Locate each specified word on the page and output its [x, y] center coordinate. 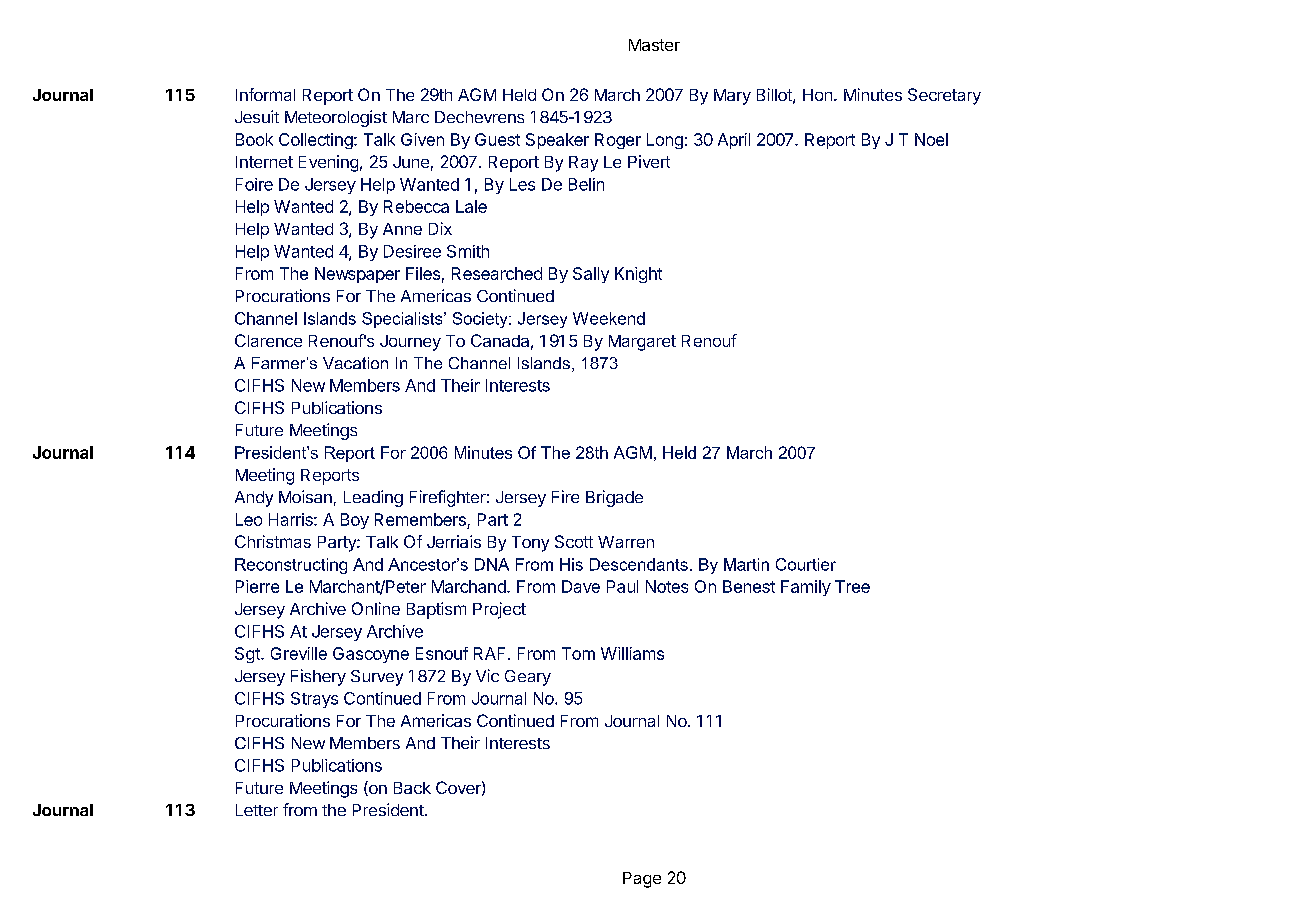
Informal [265, 94]
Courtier [806, 564]
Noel [931, 139]
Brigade [614, 498]
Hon [817, 95]
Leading [373, 498]
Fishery [318, 677]
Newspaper [357, 275]
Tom [578, 653]
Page [642, 880]
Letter [257, 810]
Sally [591, 275]
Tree [852, 586]
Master [654, 45]
